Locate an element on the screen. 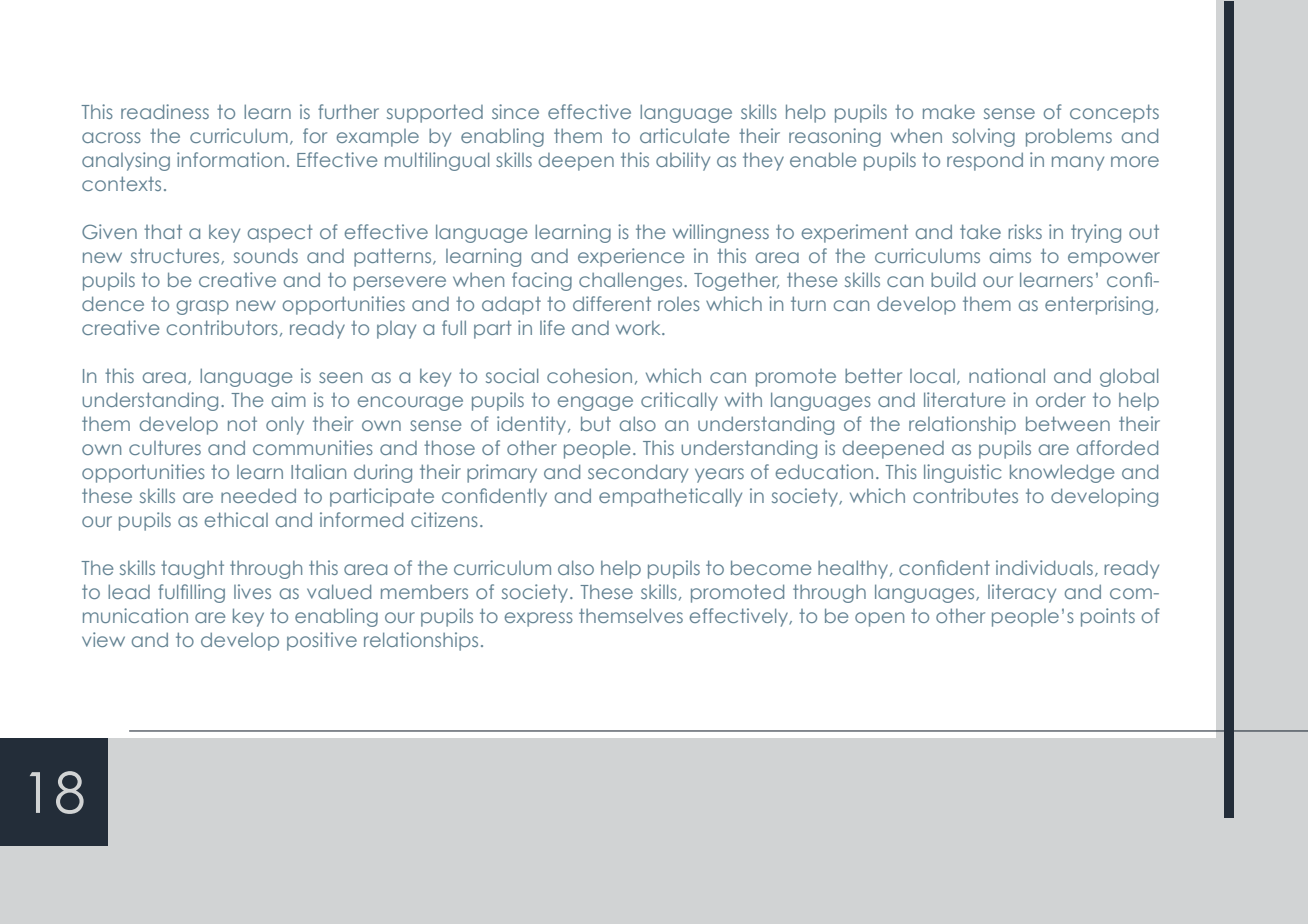 Image resolution: width=1308 pixels, height=924 pixels. seen is located at coordinates (340, 377).
